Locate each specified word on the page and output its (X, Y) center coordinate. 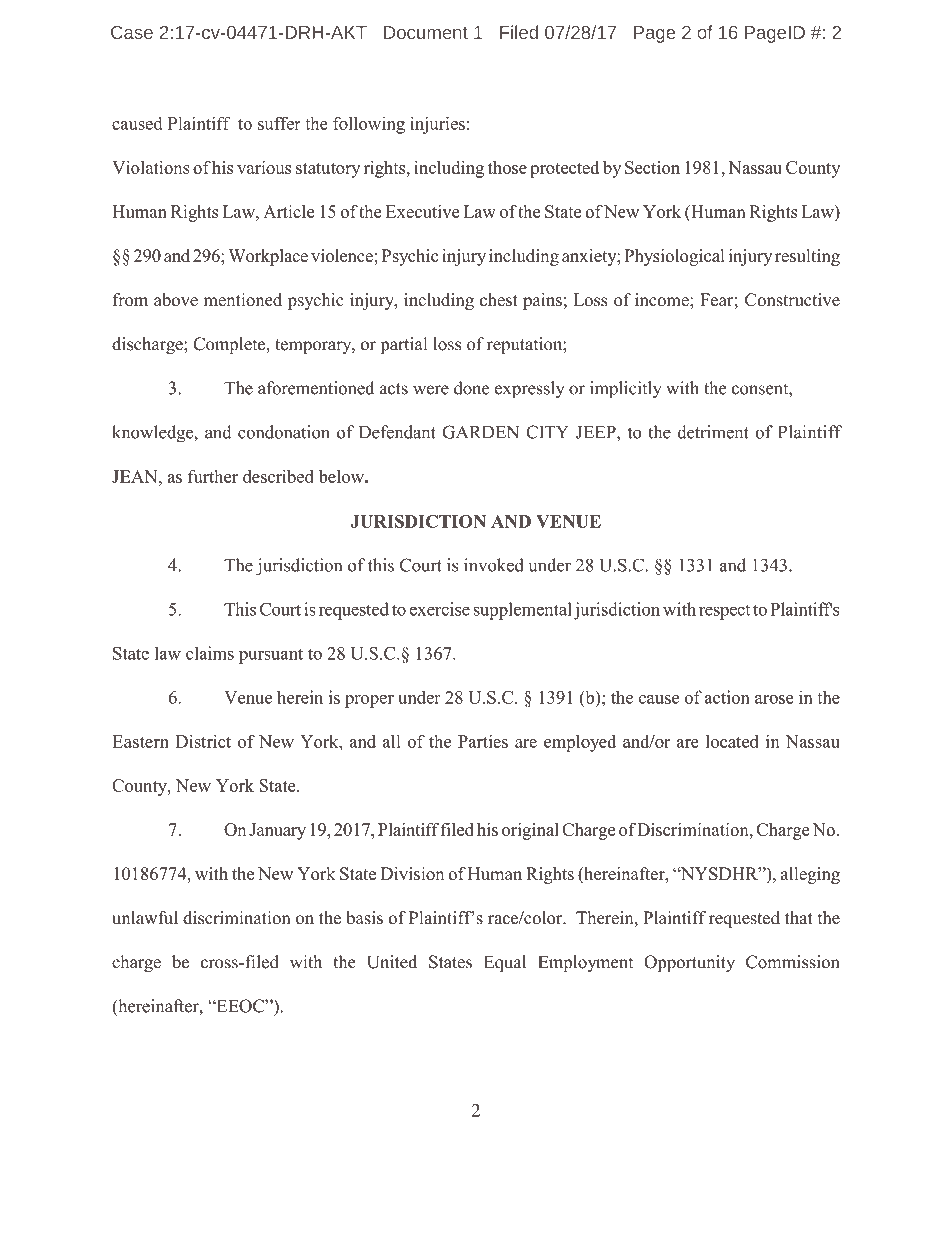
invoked (494, 565)
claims (210, 653)
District (203, 741)
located (732, 741)
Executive (423, 211)
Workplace (268, 257)
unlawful (145, 918)
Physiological (674, 257)
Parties (483, 741)
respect (724, 612)
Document (426, 32)
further (213, 476)
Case (132, 32)
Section (652, 167)
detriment (713, 432)
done (472, 388)
